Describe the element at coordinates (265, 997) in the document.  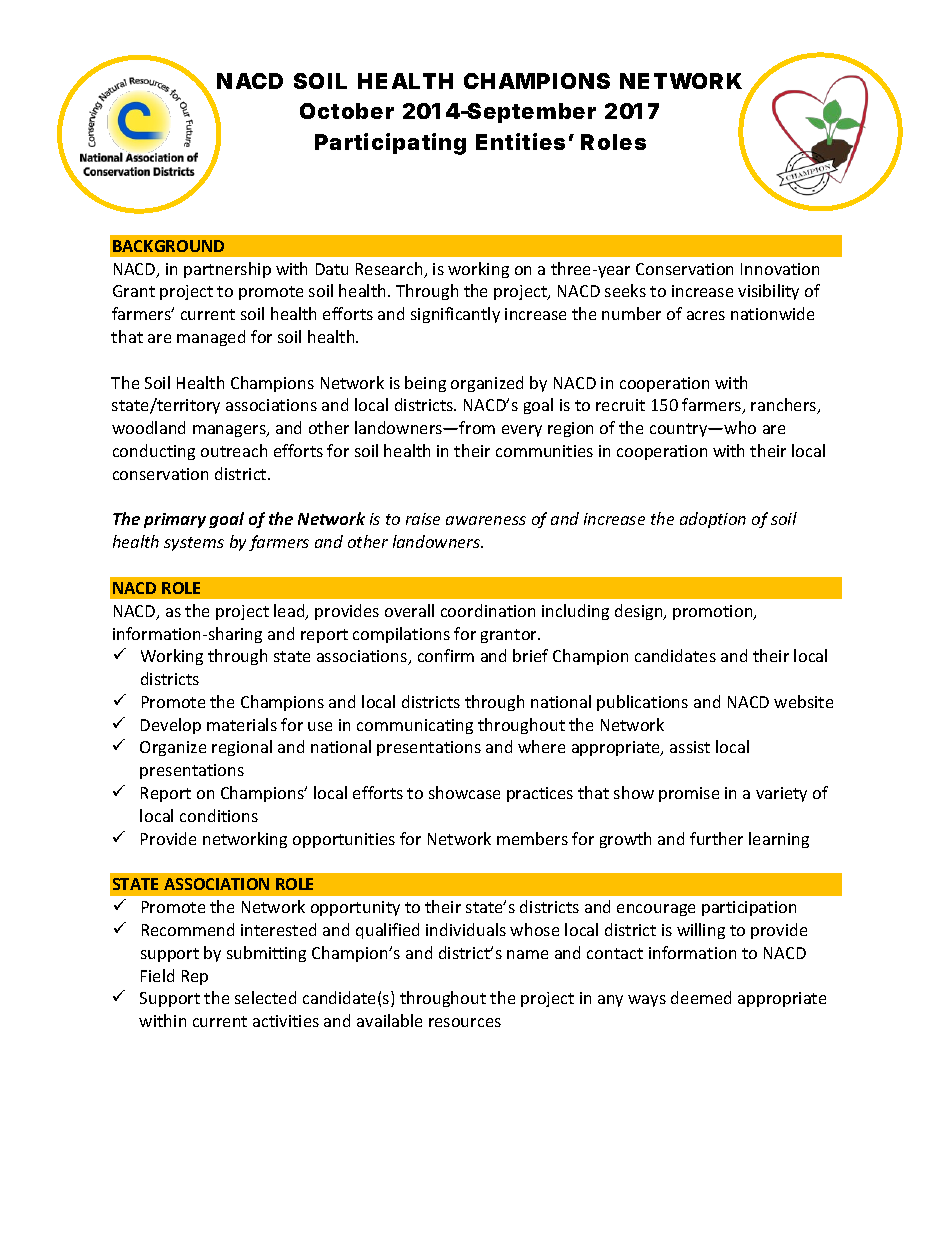
I see `selected` at that location.
